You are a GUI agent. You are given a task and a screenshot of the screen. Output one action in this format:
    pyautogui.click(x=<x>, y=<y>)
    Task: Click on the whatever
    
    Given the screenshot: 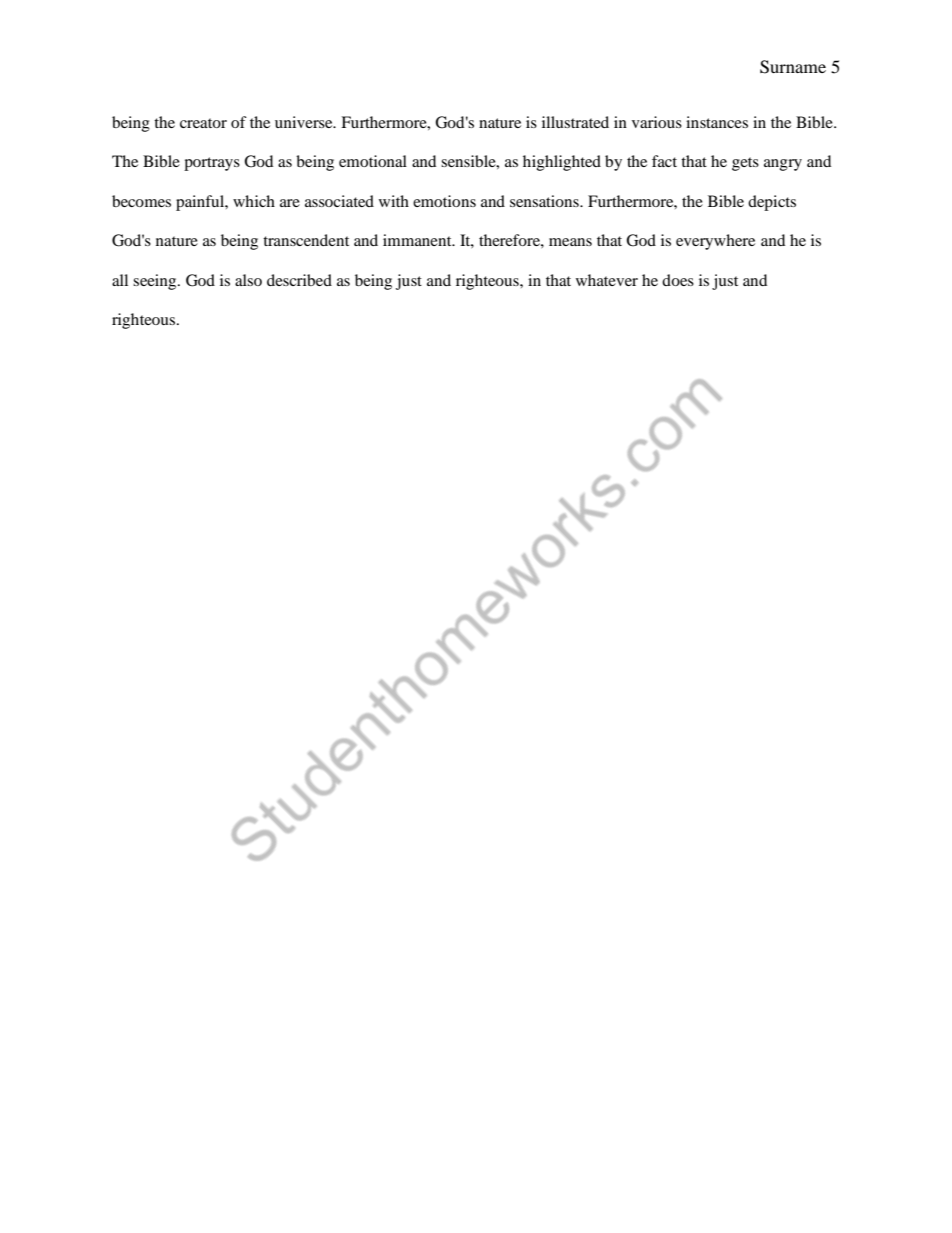 What is the action you would take?
    pyautogui.click(x=607, y=280)
